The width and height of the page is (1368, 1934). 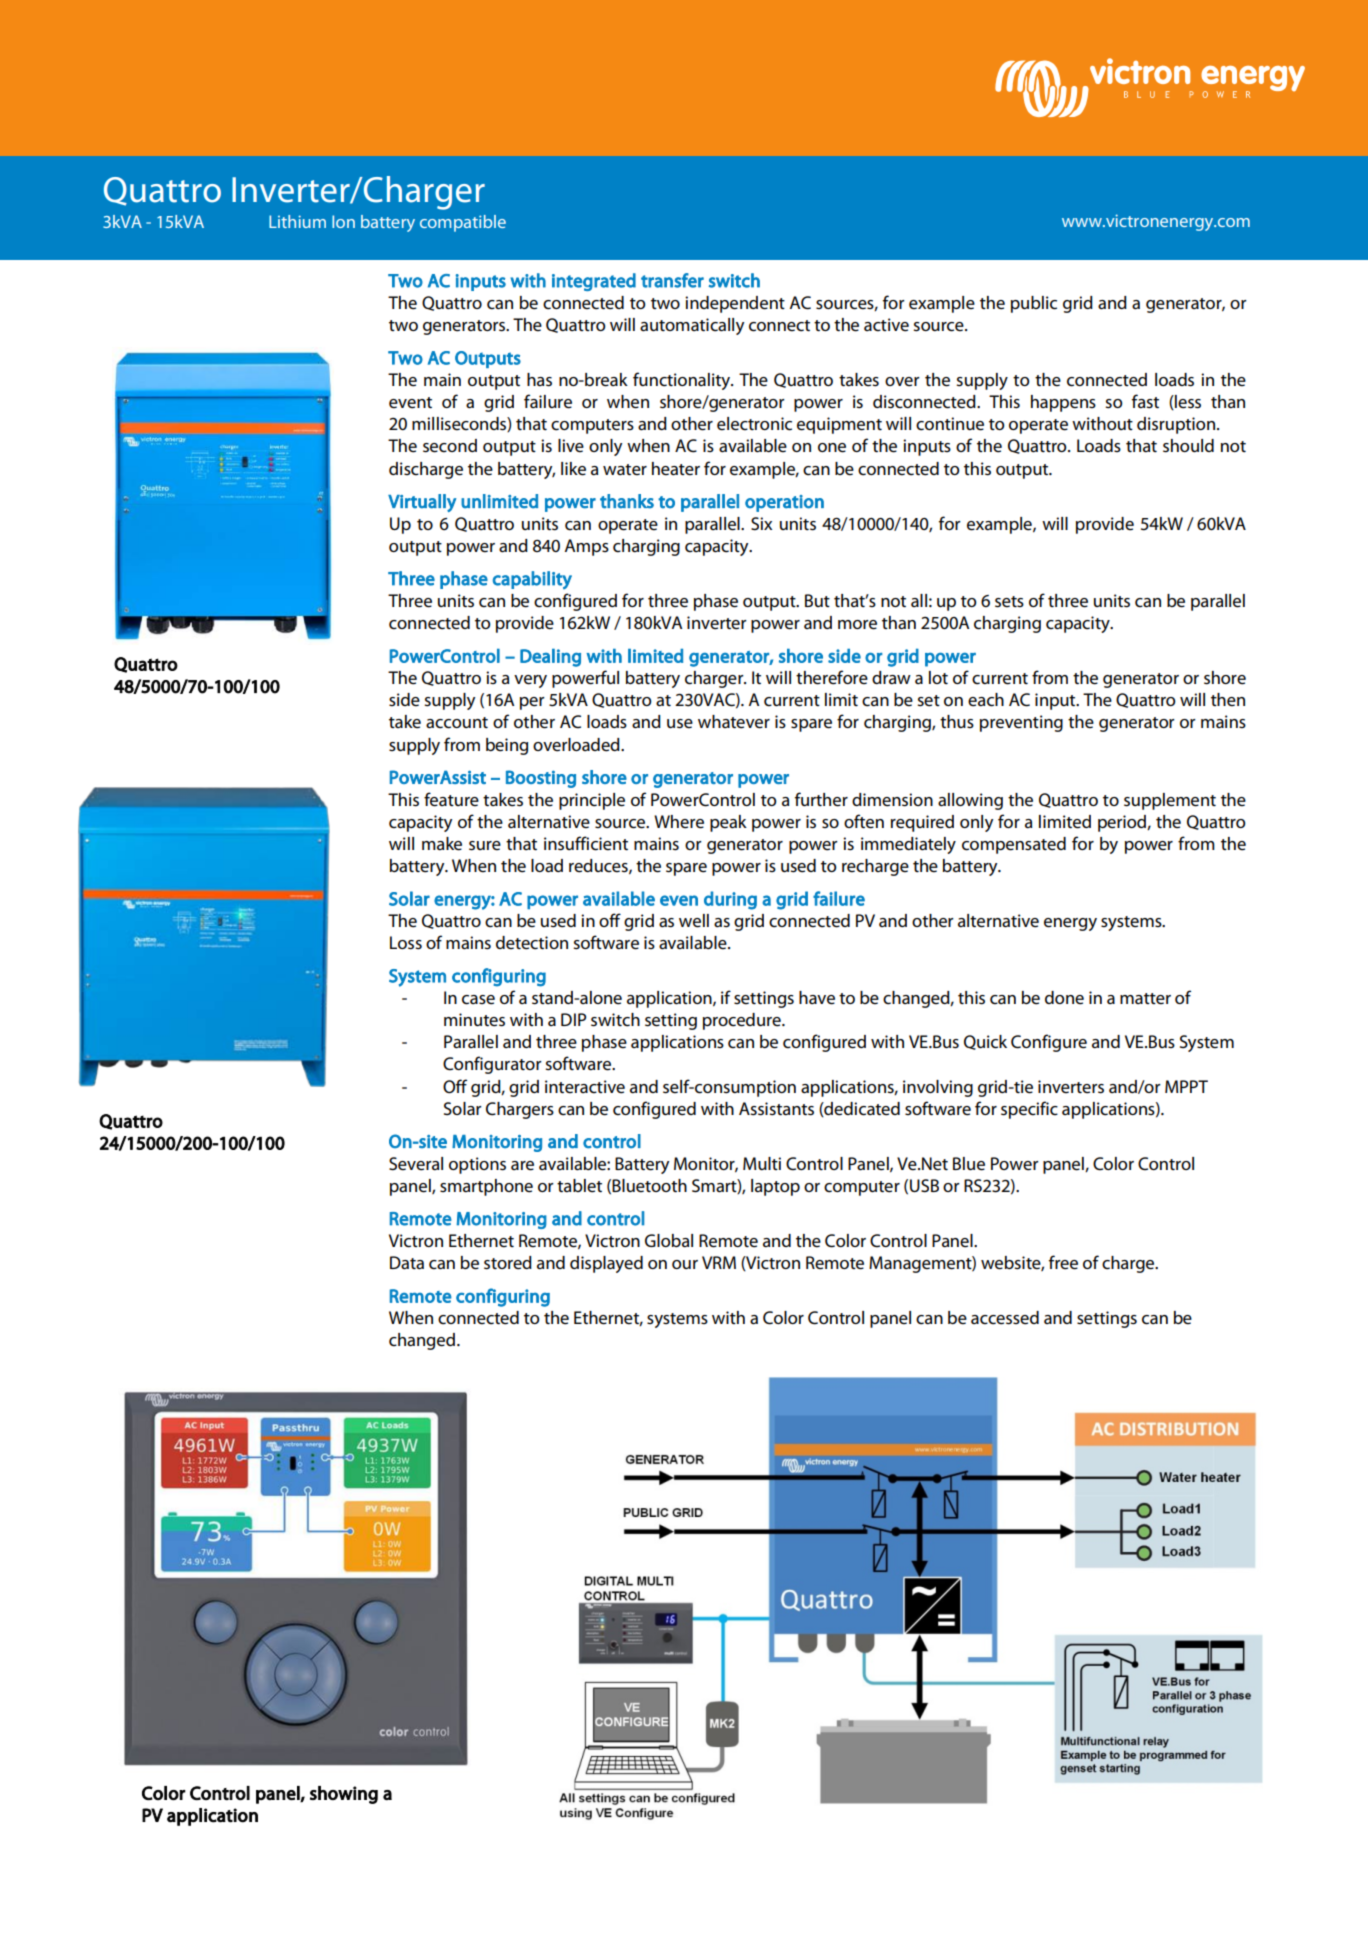 What do you see at coordinates (735, 304) in the page?
I see `independent` at bounding box center [735, 304].
